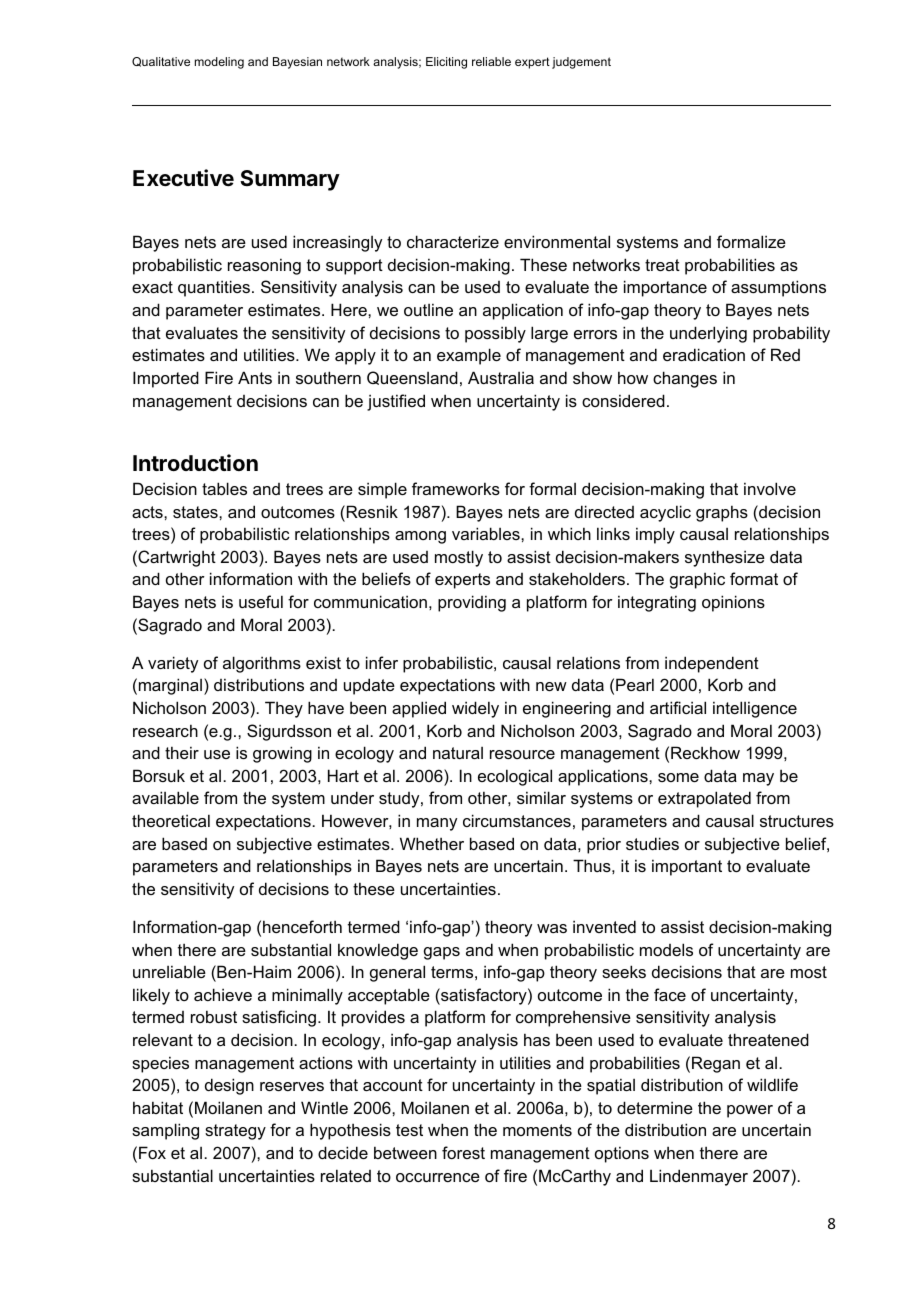 This screenshot has height=1308, width=924. What do you see at coordinates (235, 1132) in the screenshot?
I see `strategy` at bounding box center [235, 1132].
